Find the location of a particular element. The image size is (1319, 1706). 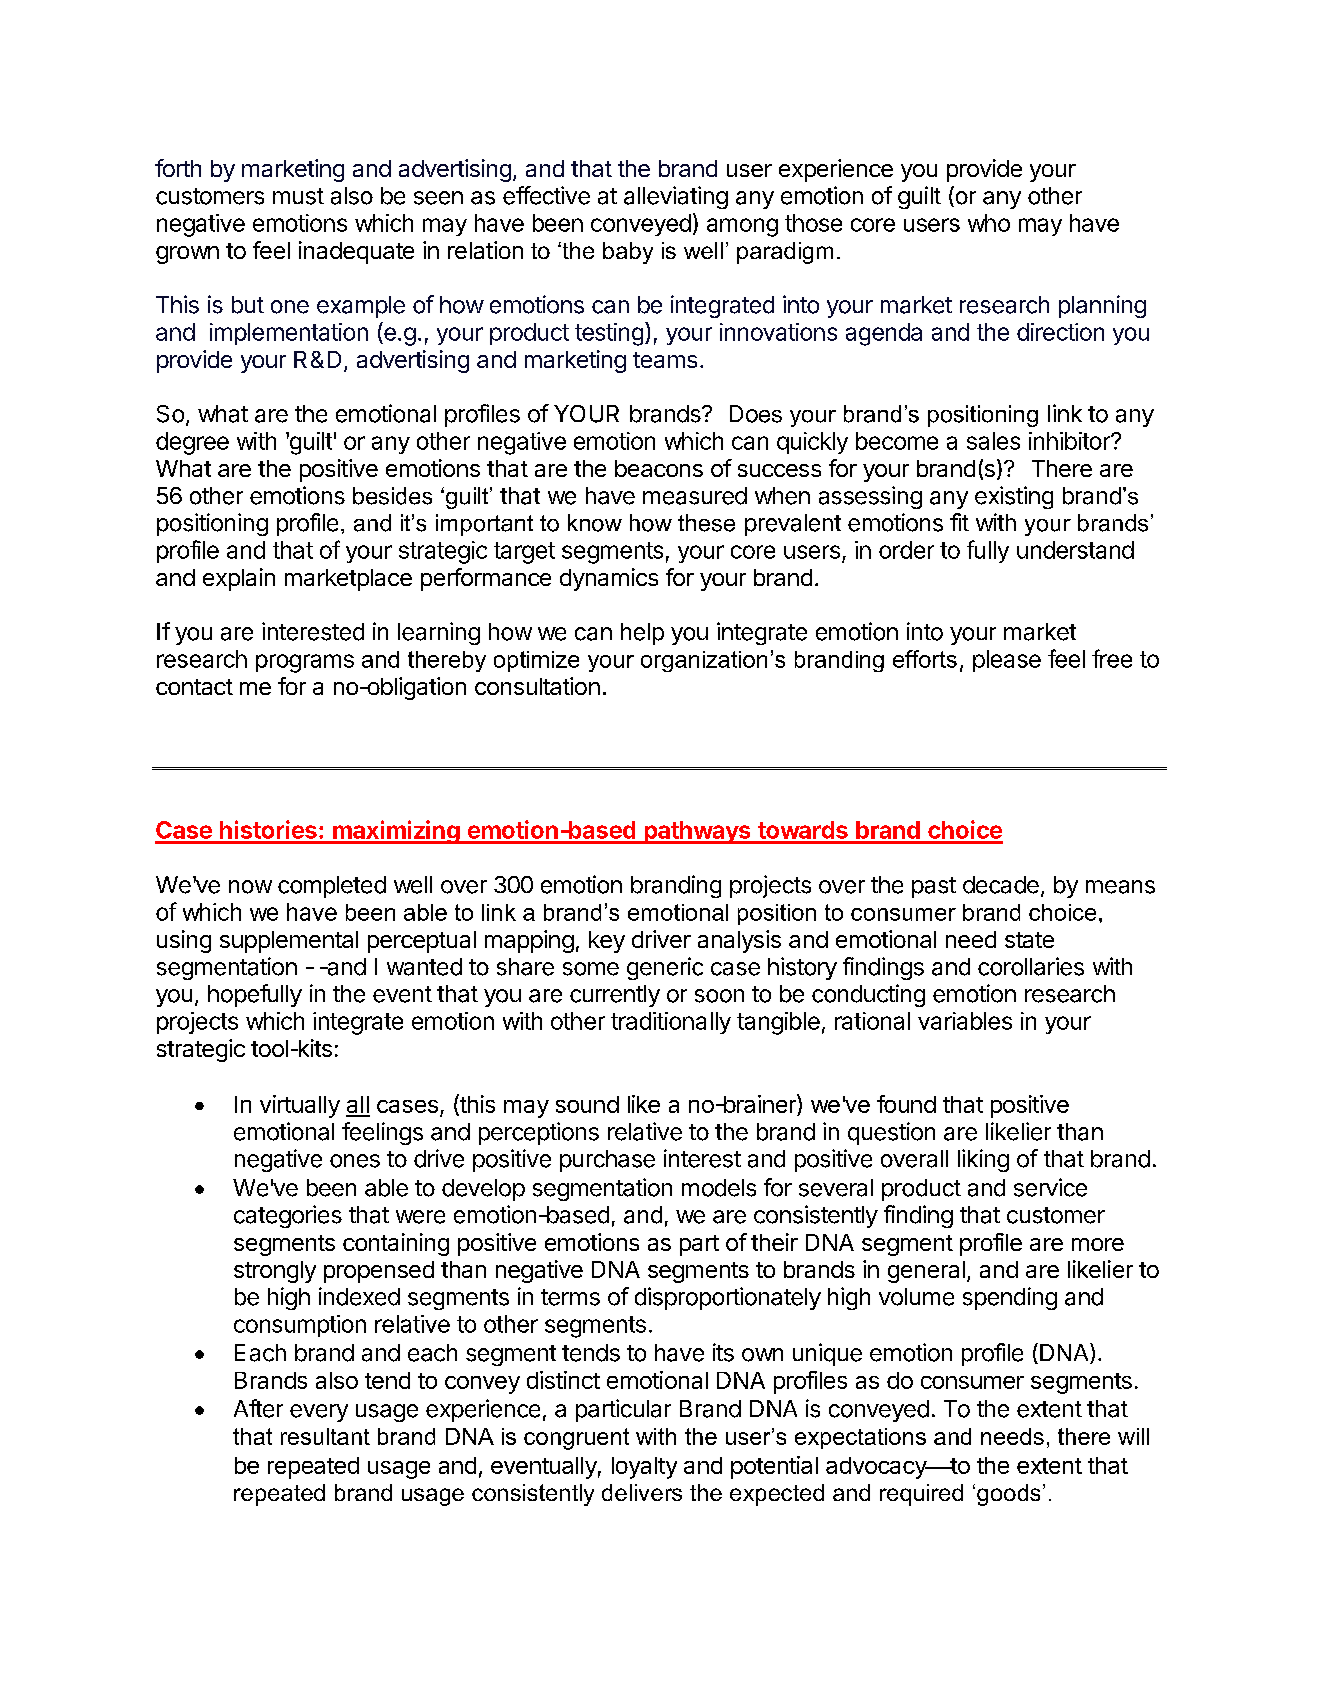

loyalty is located at coordinates (644, 1468).
